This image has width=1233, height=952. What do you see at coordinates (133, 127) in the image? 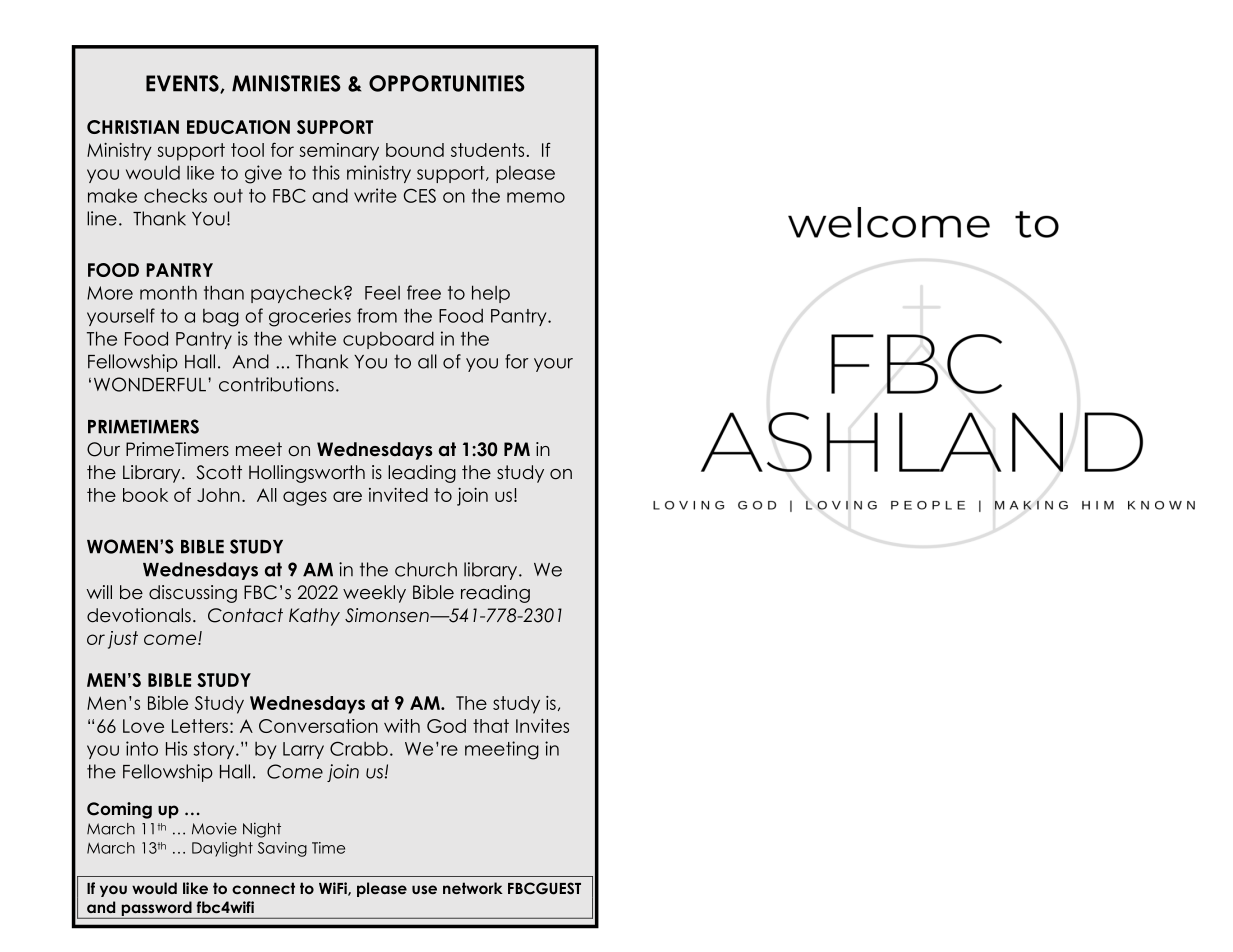
I see `CHRISTIAN` at bounding box center [133, 127].
